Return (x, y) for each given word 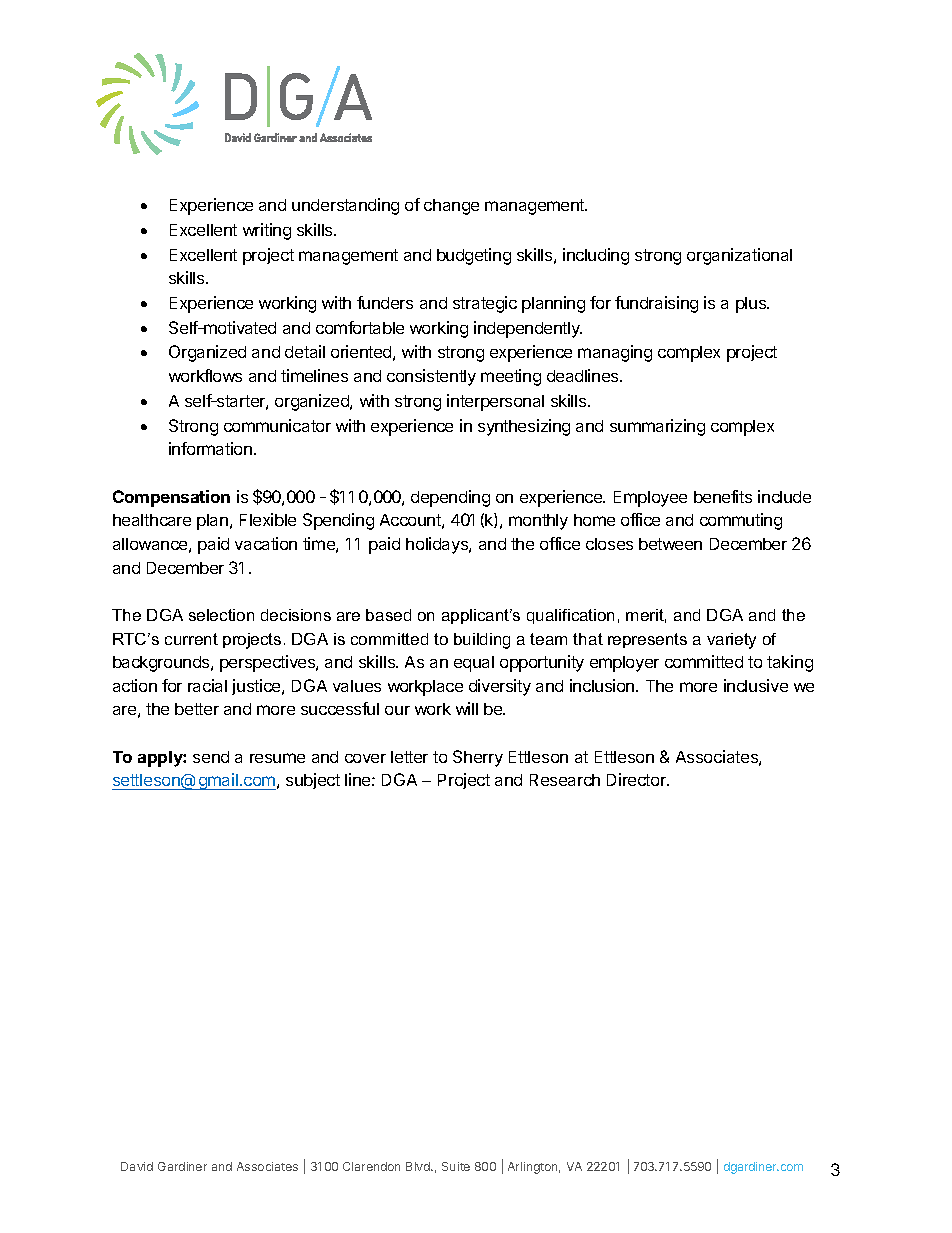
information (210, 448)
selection (221, 615)
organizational (739, 256)
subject (313, 781)
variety (731, 641)
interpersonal (495, 402)
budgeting (474, 256)
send (211, 757)
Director (637, 779)
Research (565, 780)
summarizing (657, 427)
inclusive (756, 685)
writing (267, 231)
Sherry (478, 758)
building (482, 641)
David (137, 1166)
